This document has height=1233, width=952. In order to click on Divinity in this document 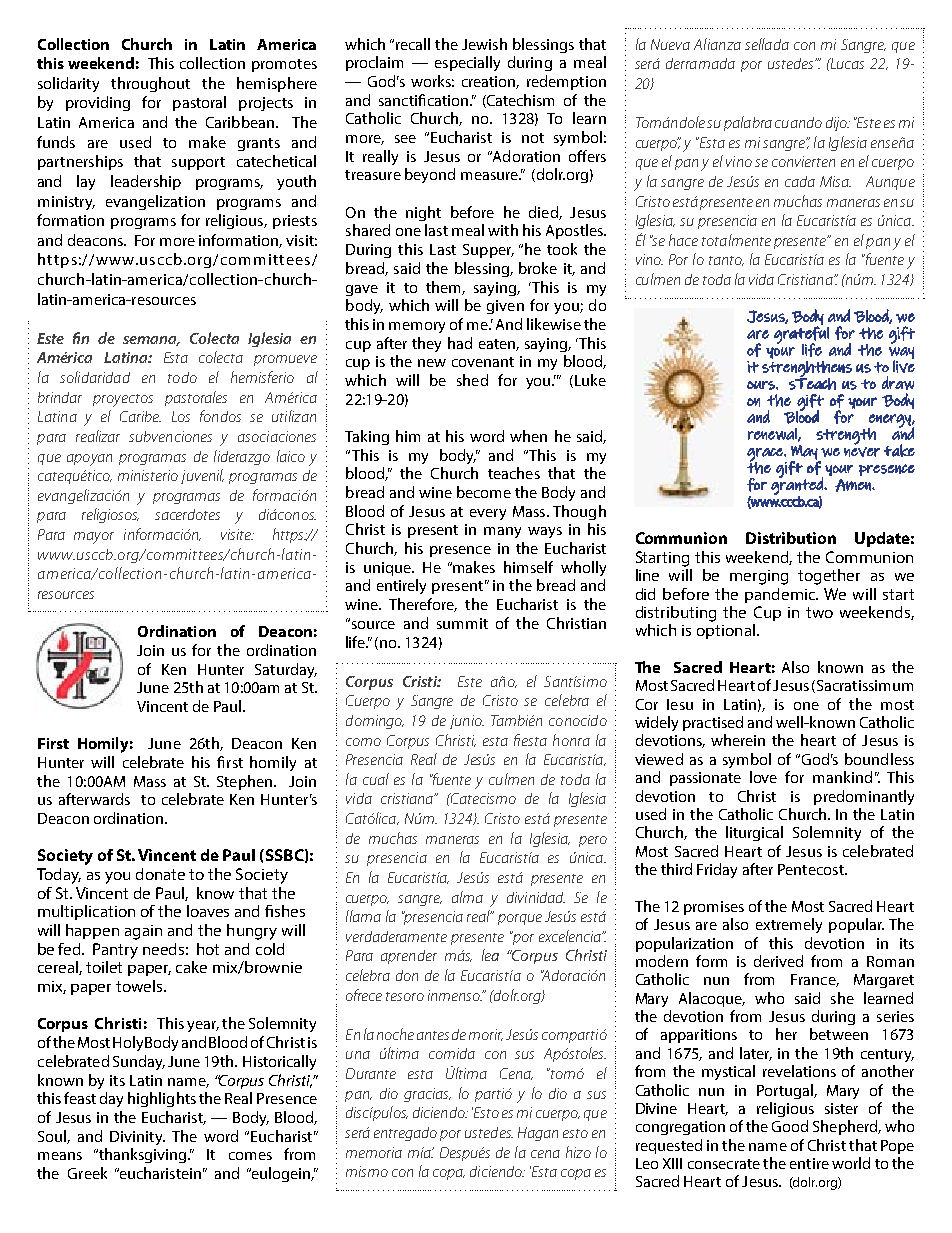, I will do `click(137, 1138)`.
